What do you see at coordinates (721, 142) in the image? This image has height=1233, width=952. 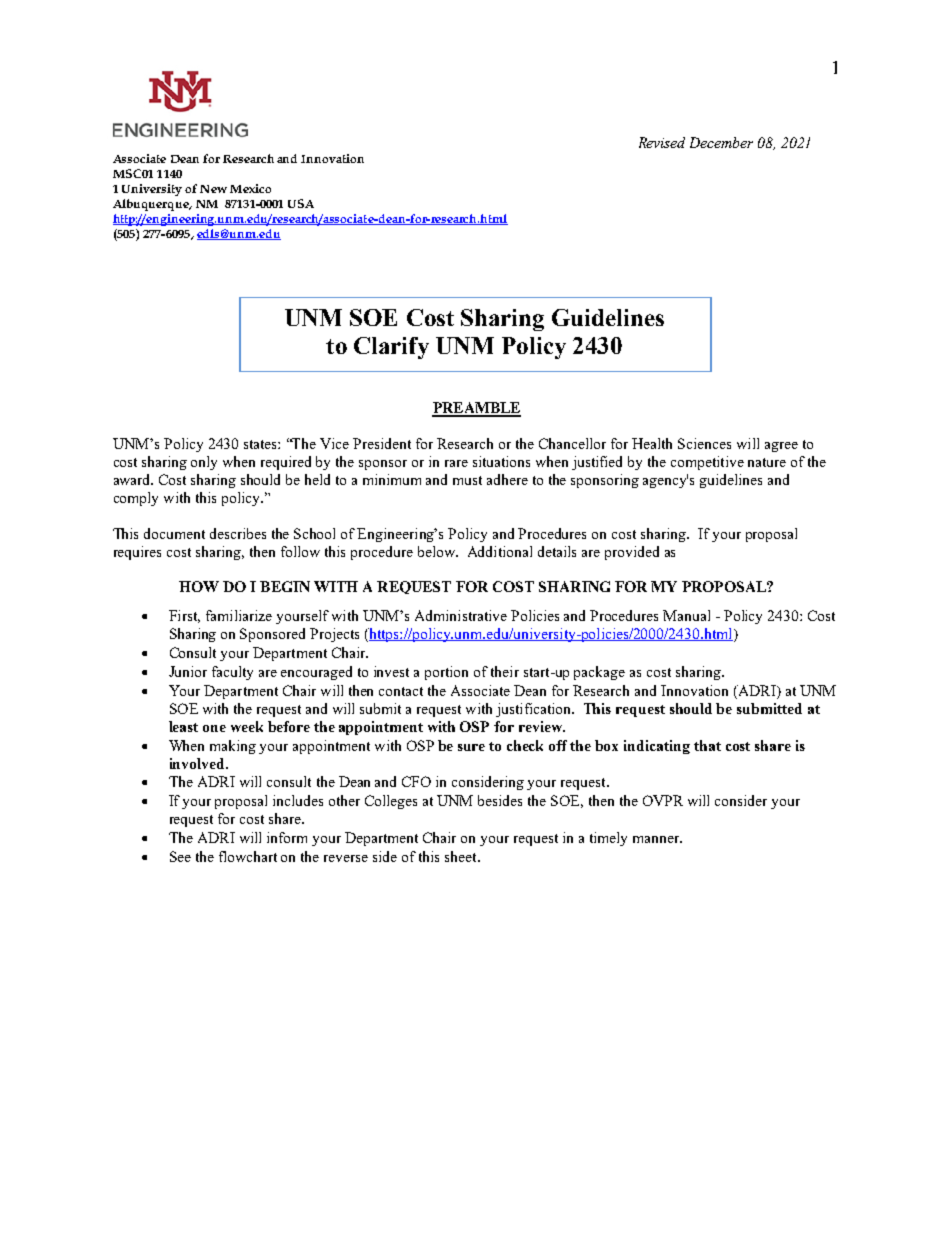 I see `December` at bounding box center [721, 142].
